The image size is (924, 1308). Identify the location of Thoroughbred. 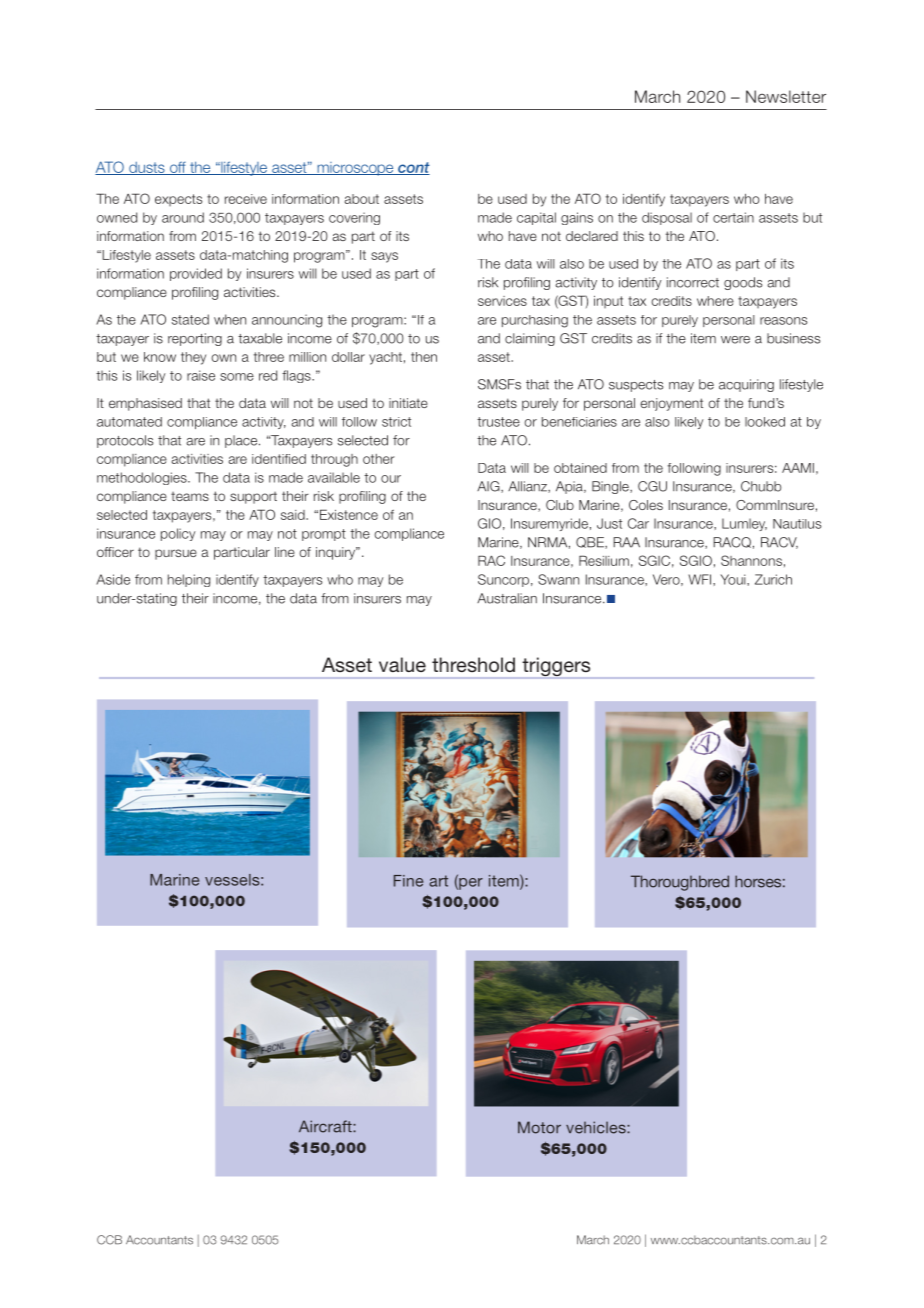
(680, 883).
